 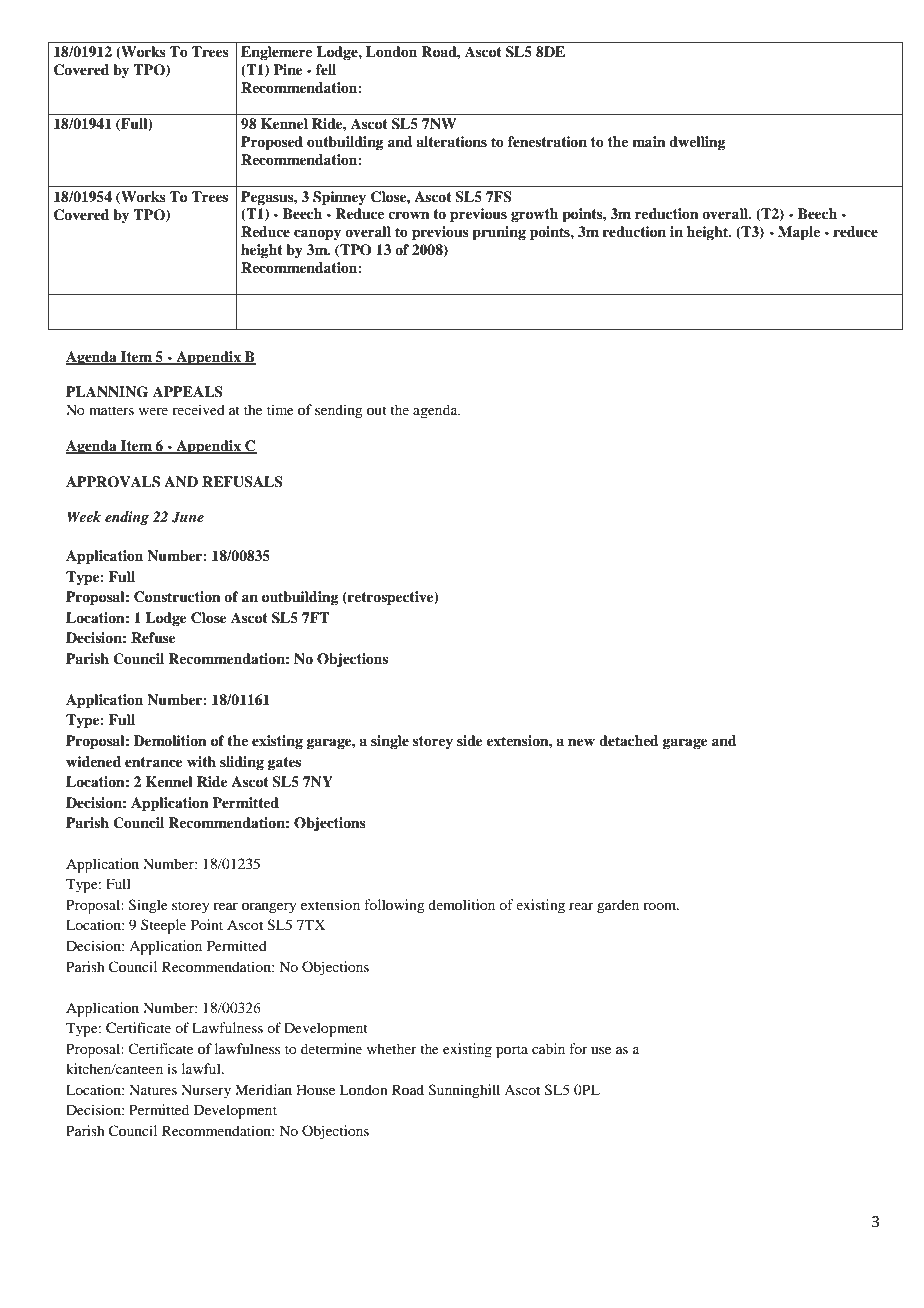 I want to click on room, so click(x=661, y=906).
